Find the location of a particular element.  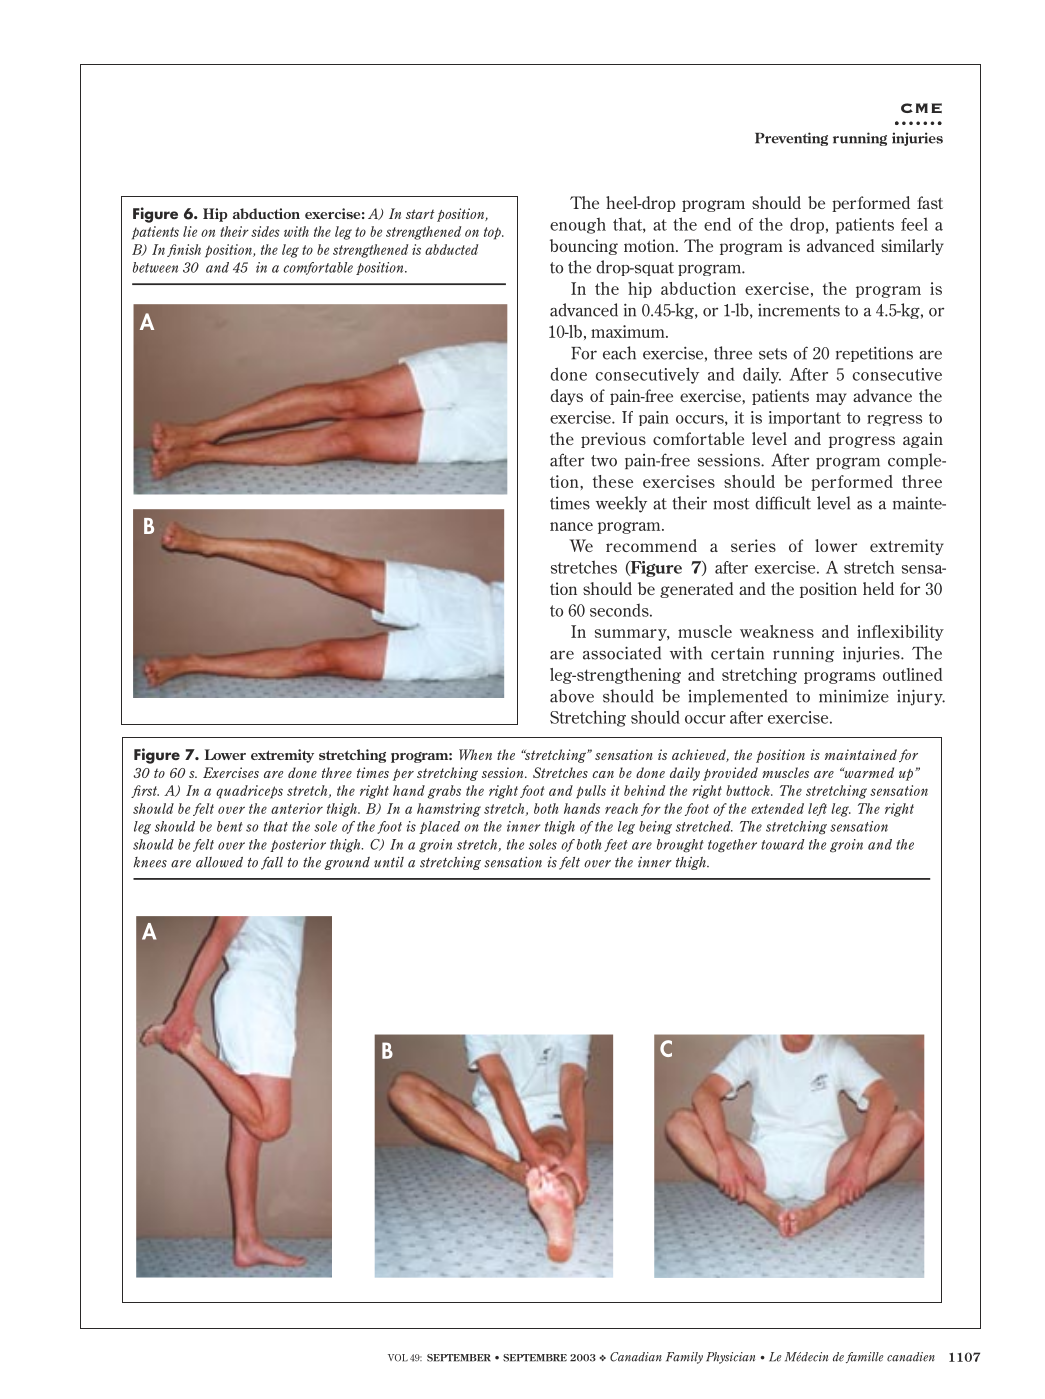

bent is located at coordinates (230, 826).
